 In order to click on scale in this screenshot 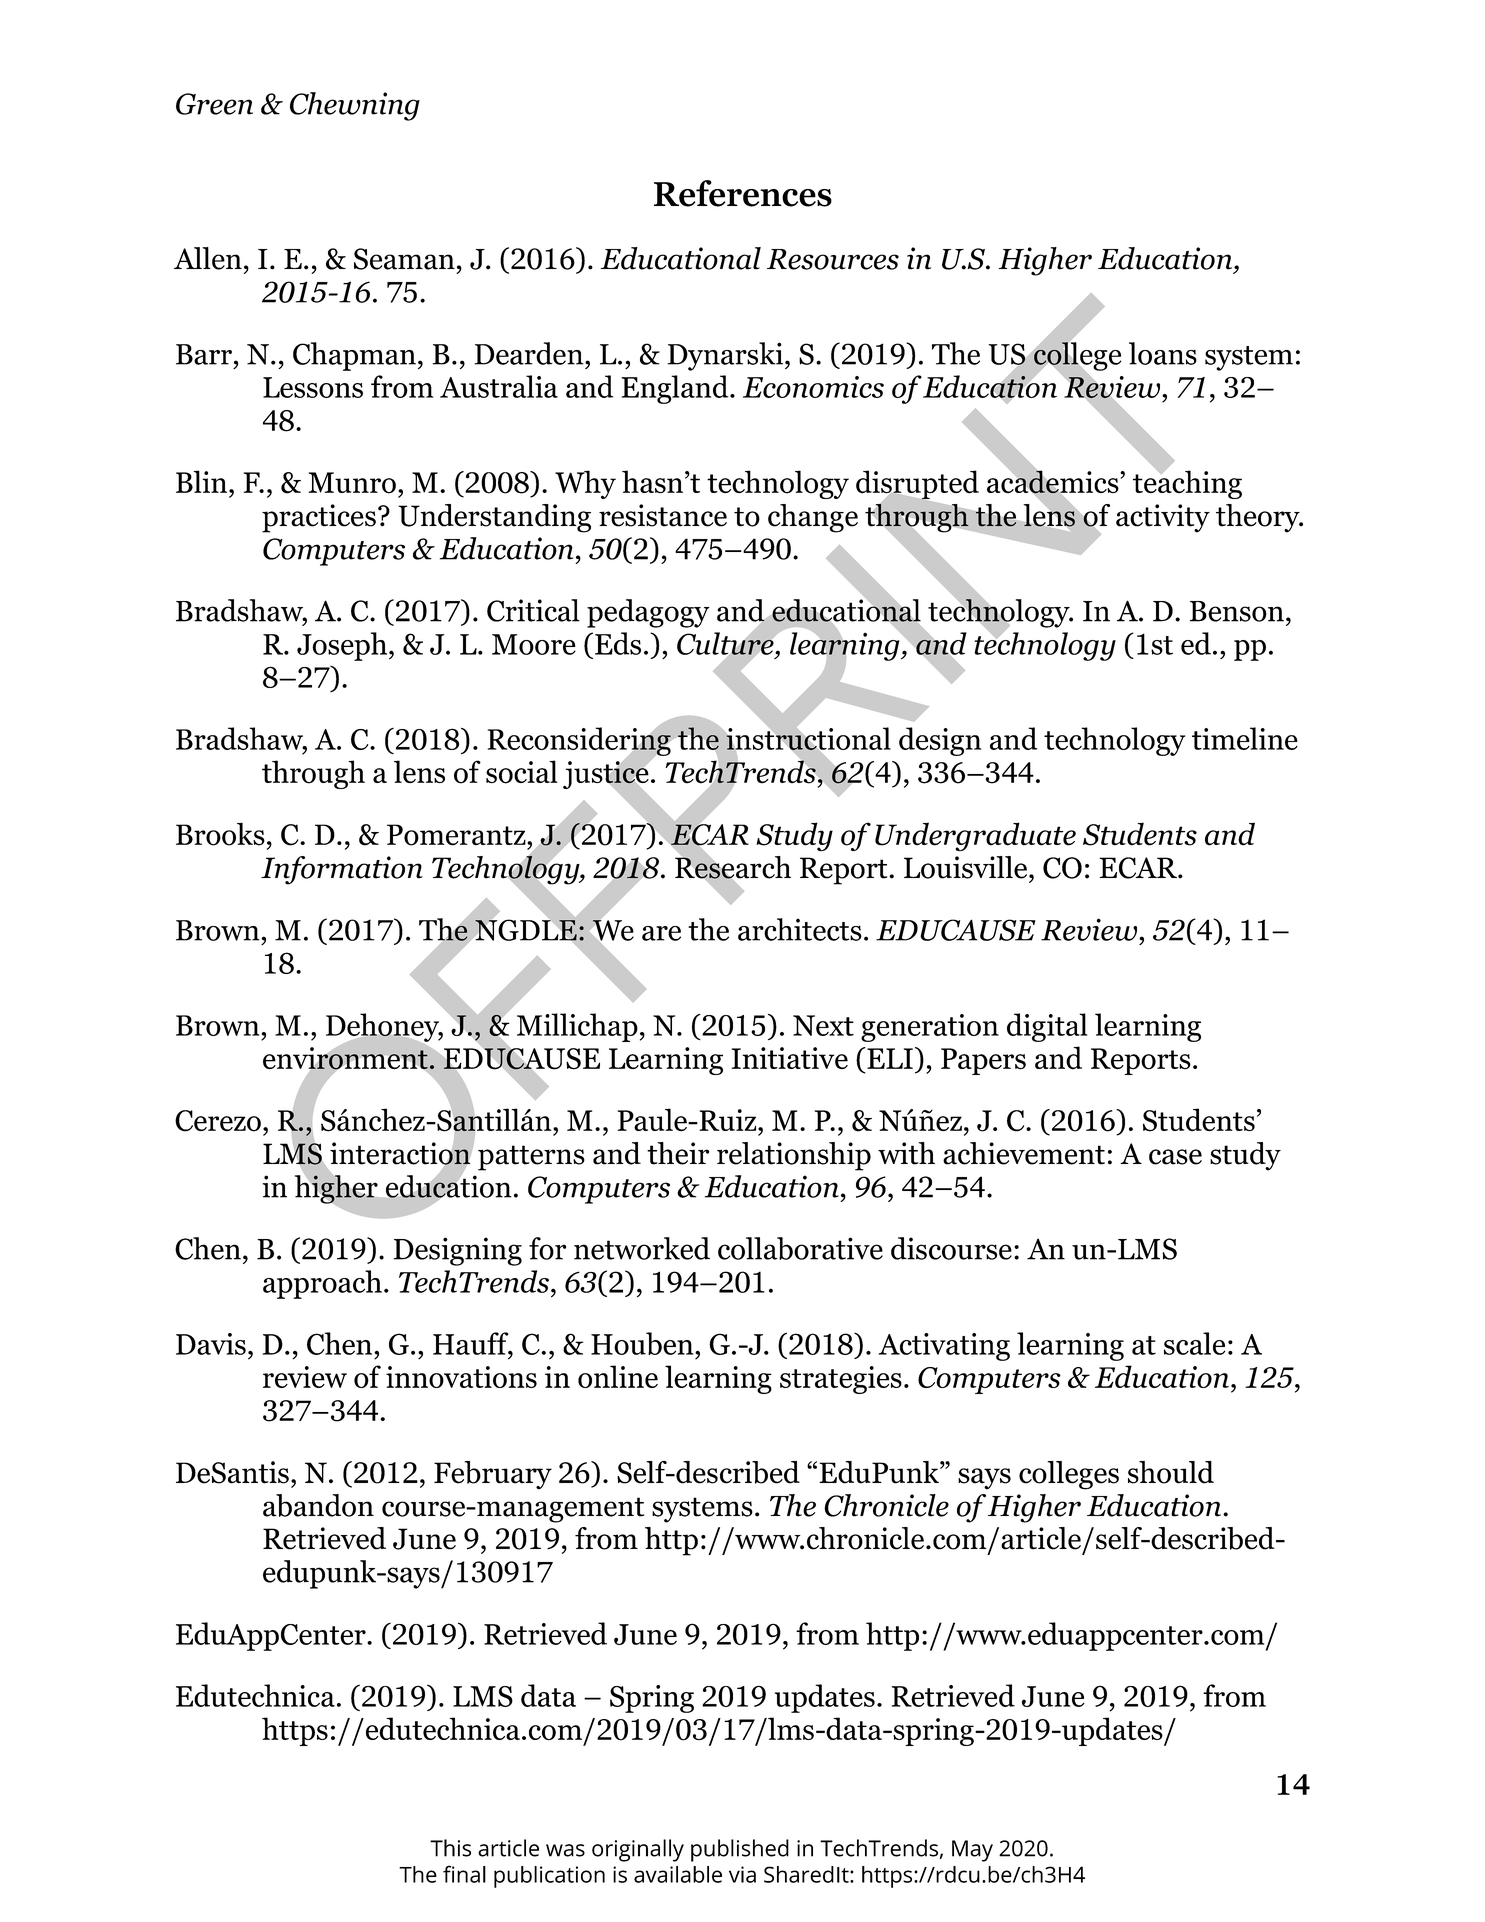, I will do `click(1194, 1343)`.
